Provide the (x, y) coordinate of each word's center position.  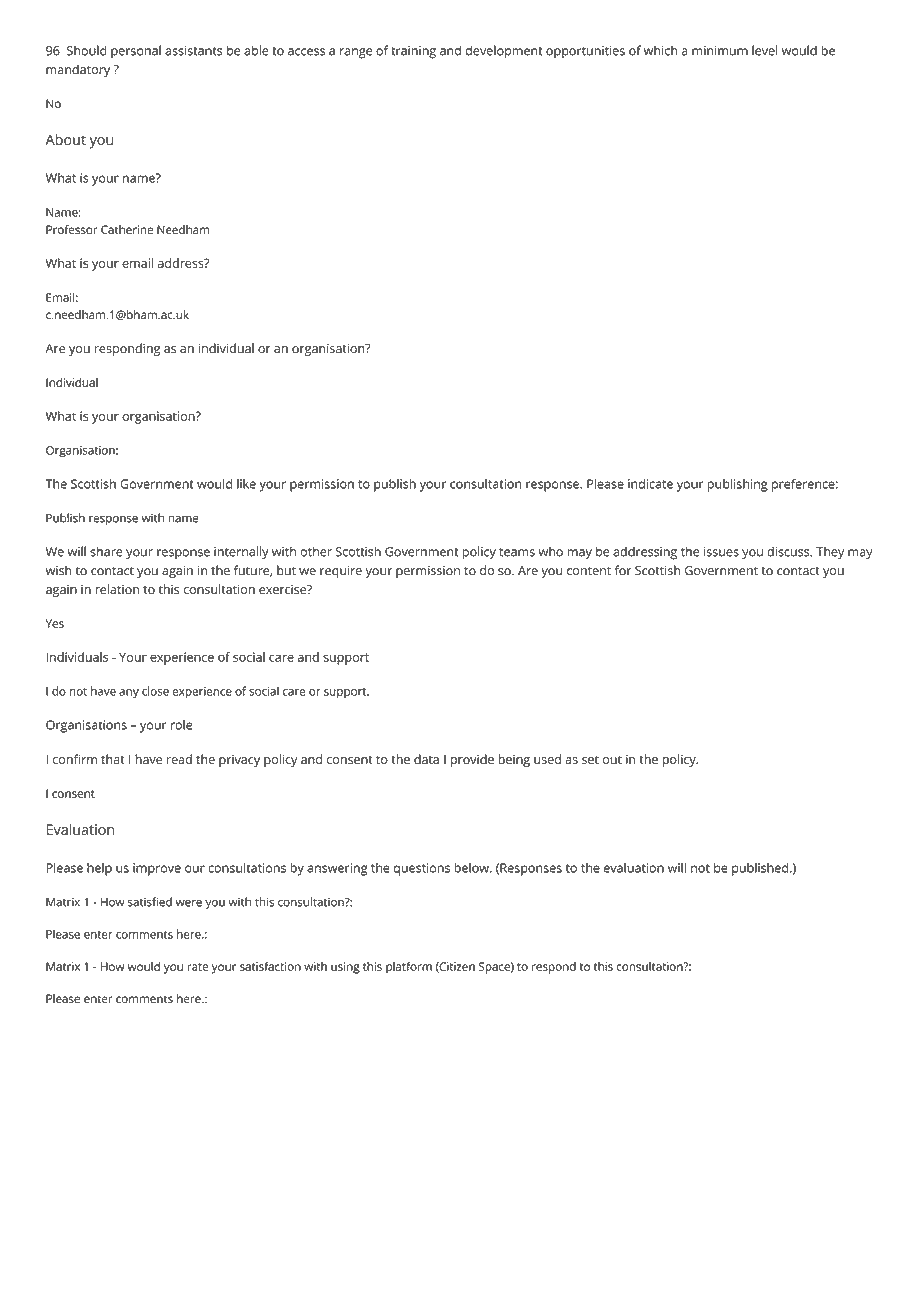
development (504, 52)
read (179, 759)
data (426, 759)
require (341, 572)
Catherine (127, 230)
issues (721, 552)
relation (117, 589)
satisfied (150, 902)
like (246, 483)
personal (136, 51)
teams (517, 552)
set (590, 760)
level (765, 50)
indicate (650, 484)
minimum (720, 51)
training (413, 52)
